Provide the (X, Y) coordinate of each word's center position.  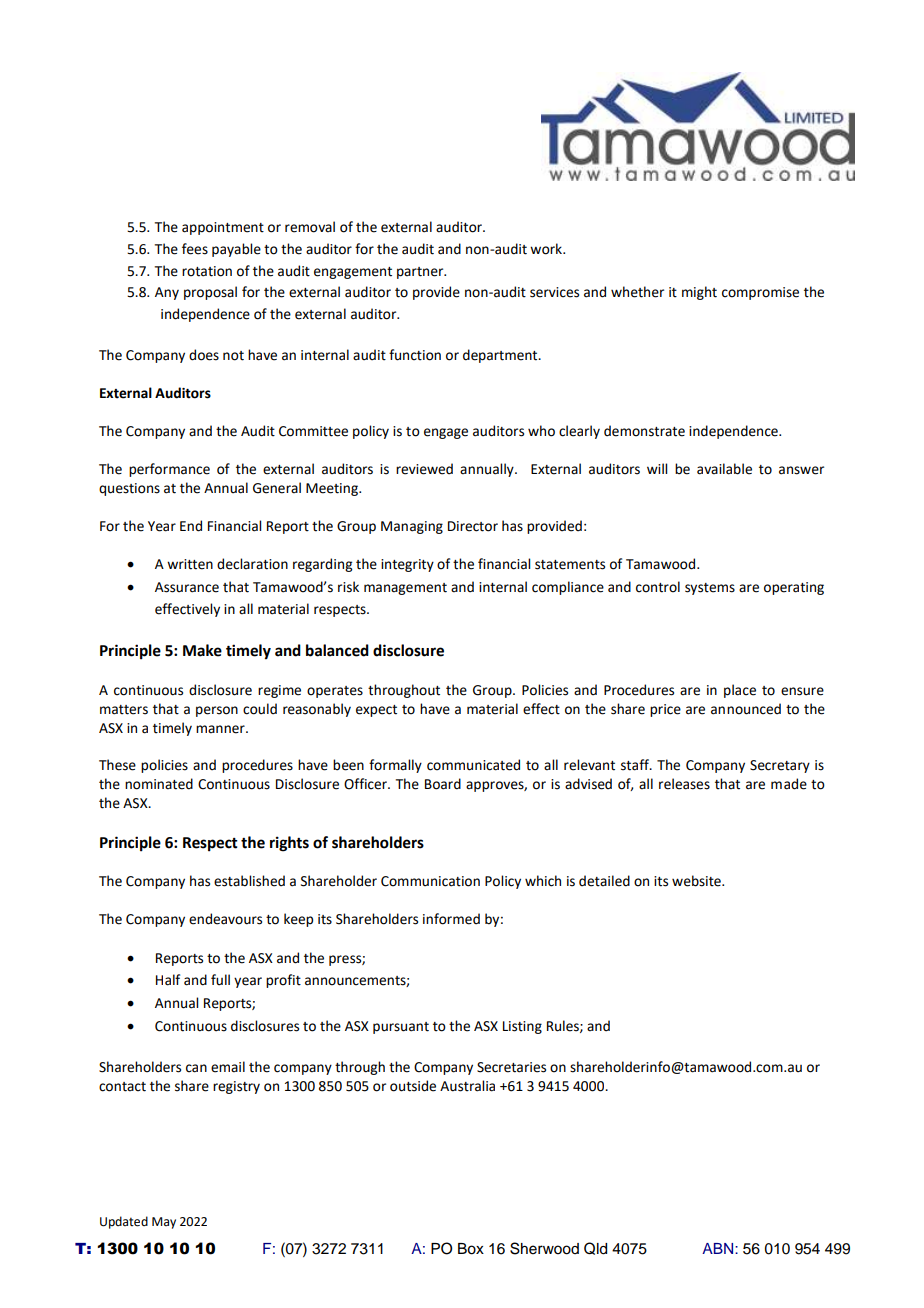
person (217, 711)
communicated (473, 765)
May (164, 1223)
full (220, 980)
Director (473, 526)
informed (451, 919)
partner (421, 273)
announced (746, 709)
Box (471, 1249)
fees (195, 249)
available (724, 469)
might (699, 293)
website (697, 881)
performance (169, 470)
